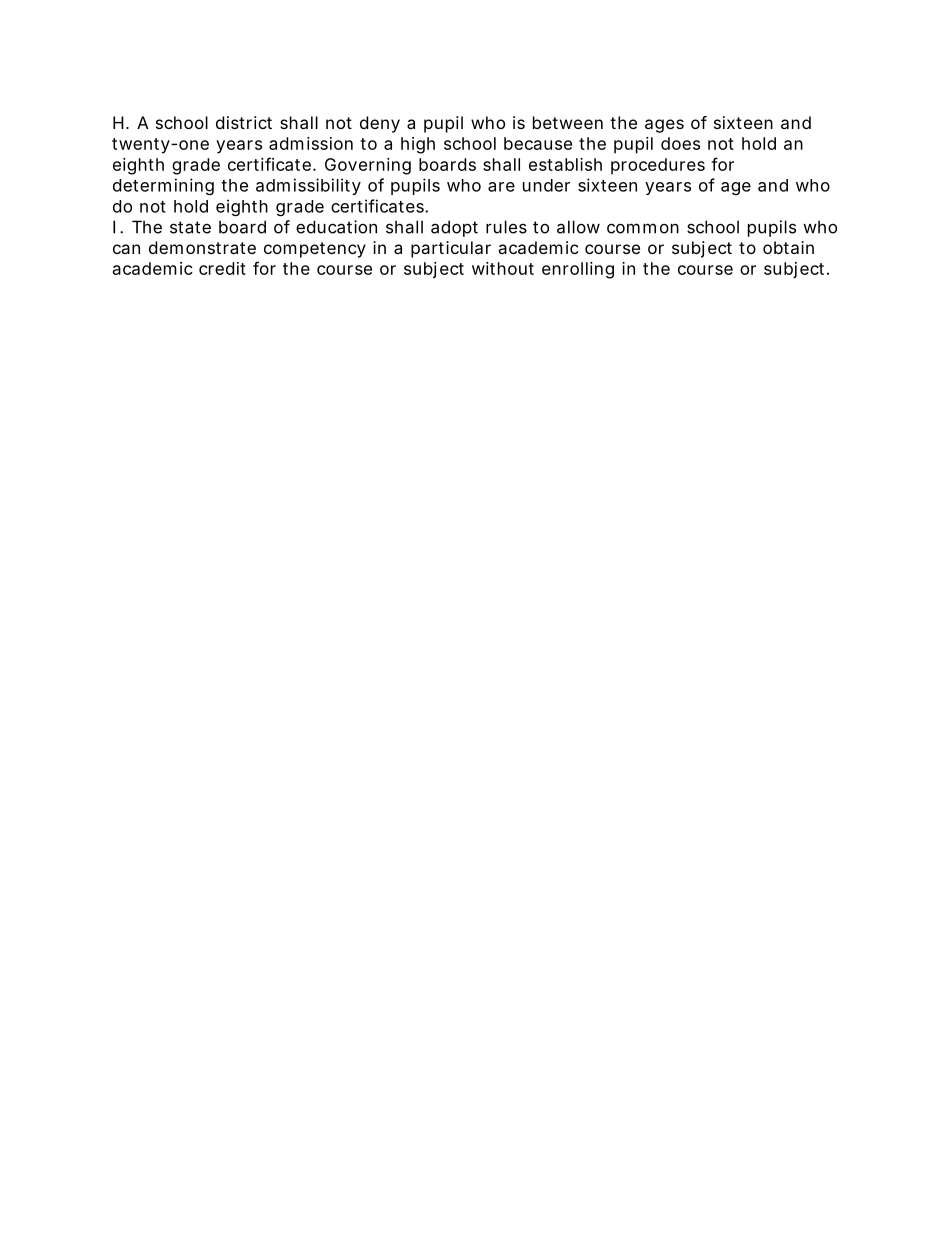 The image size is (952, 1233). Describe the element at coordinates (163, 186) in the screenshot. I see `determining` at that location.
